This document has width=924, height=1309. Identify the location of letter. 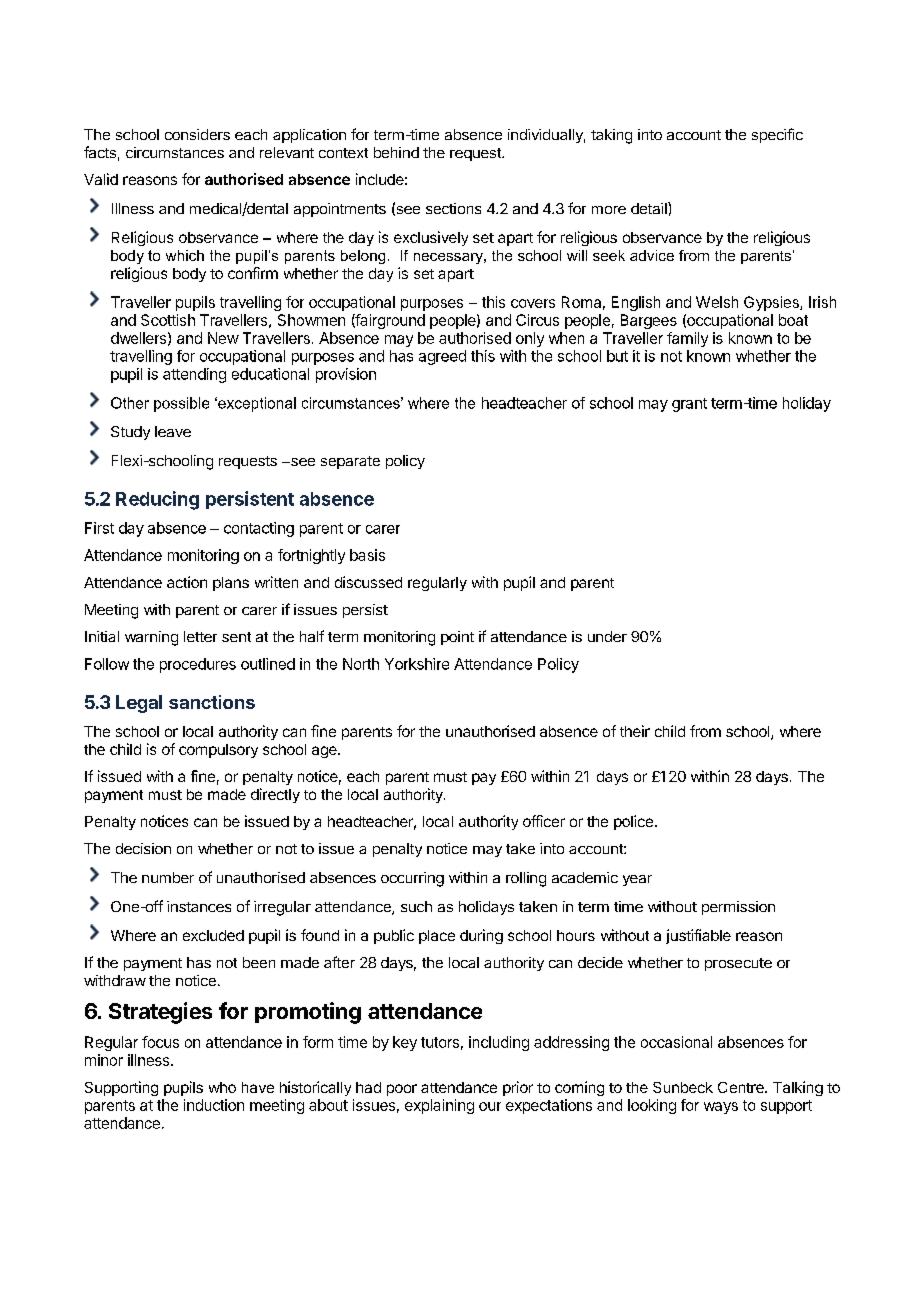
(200, 636).
